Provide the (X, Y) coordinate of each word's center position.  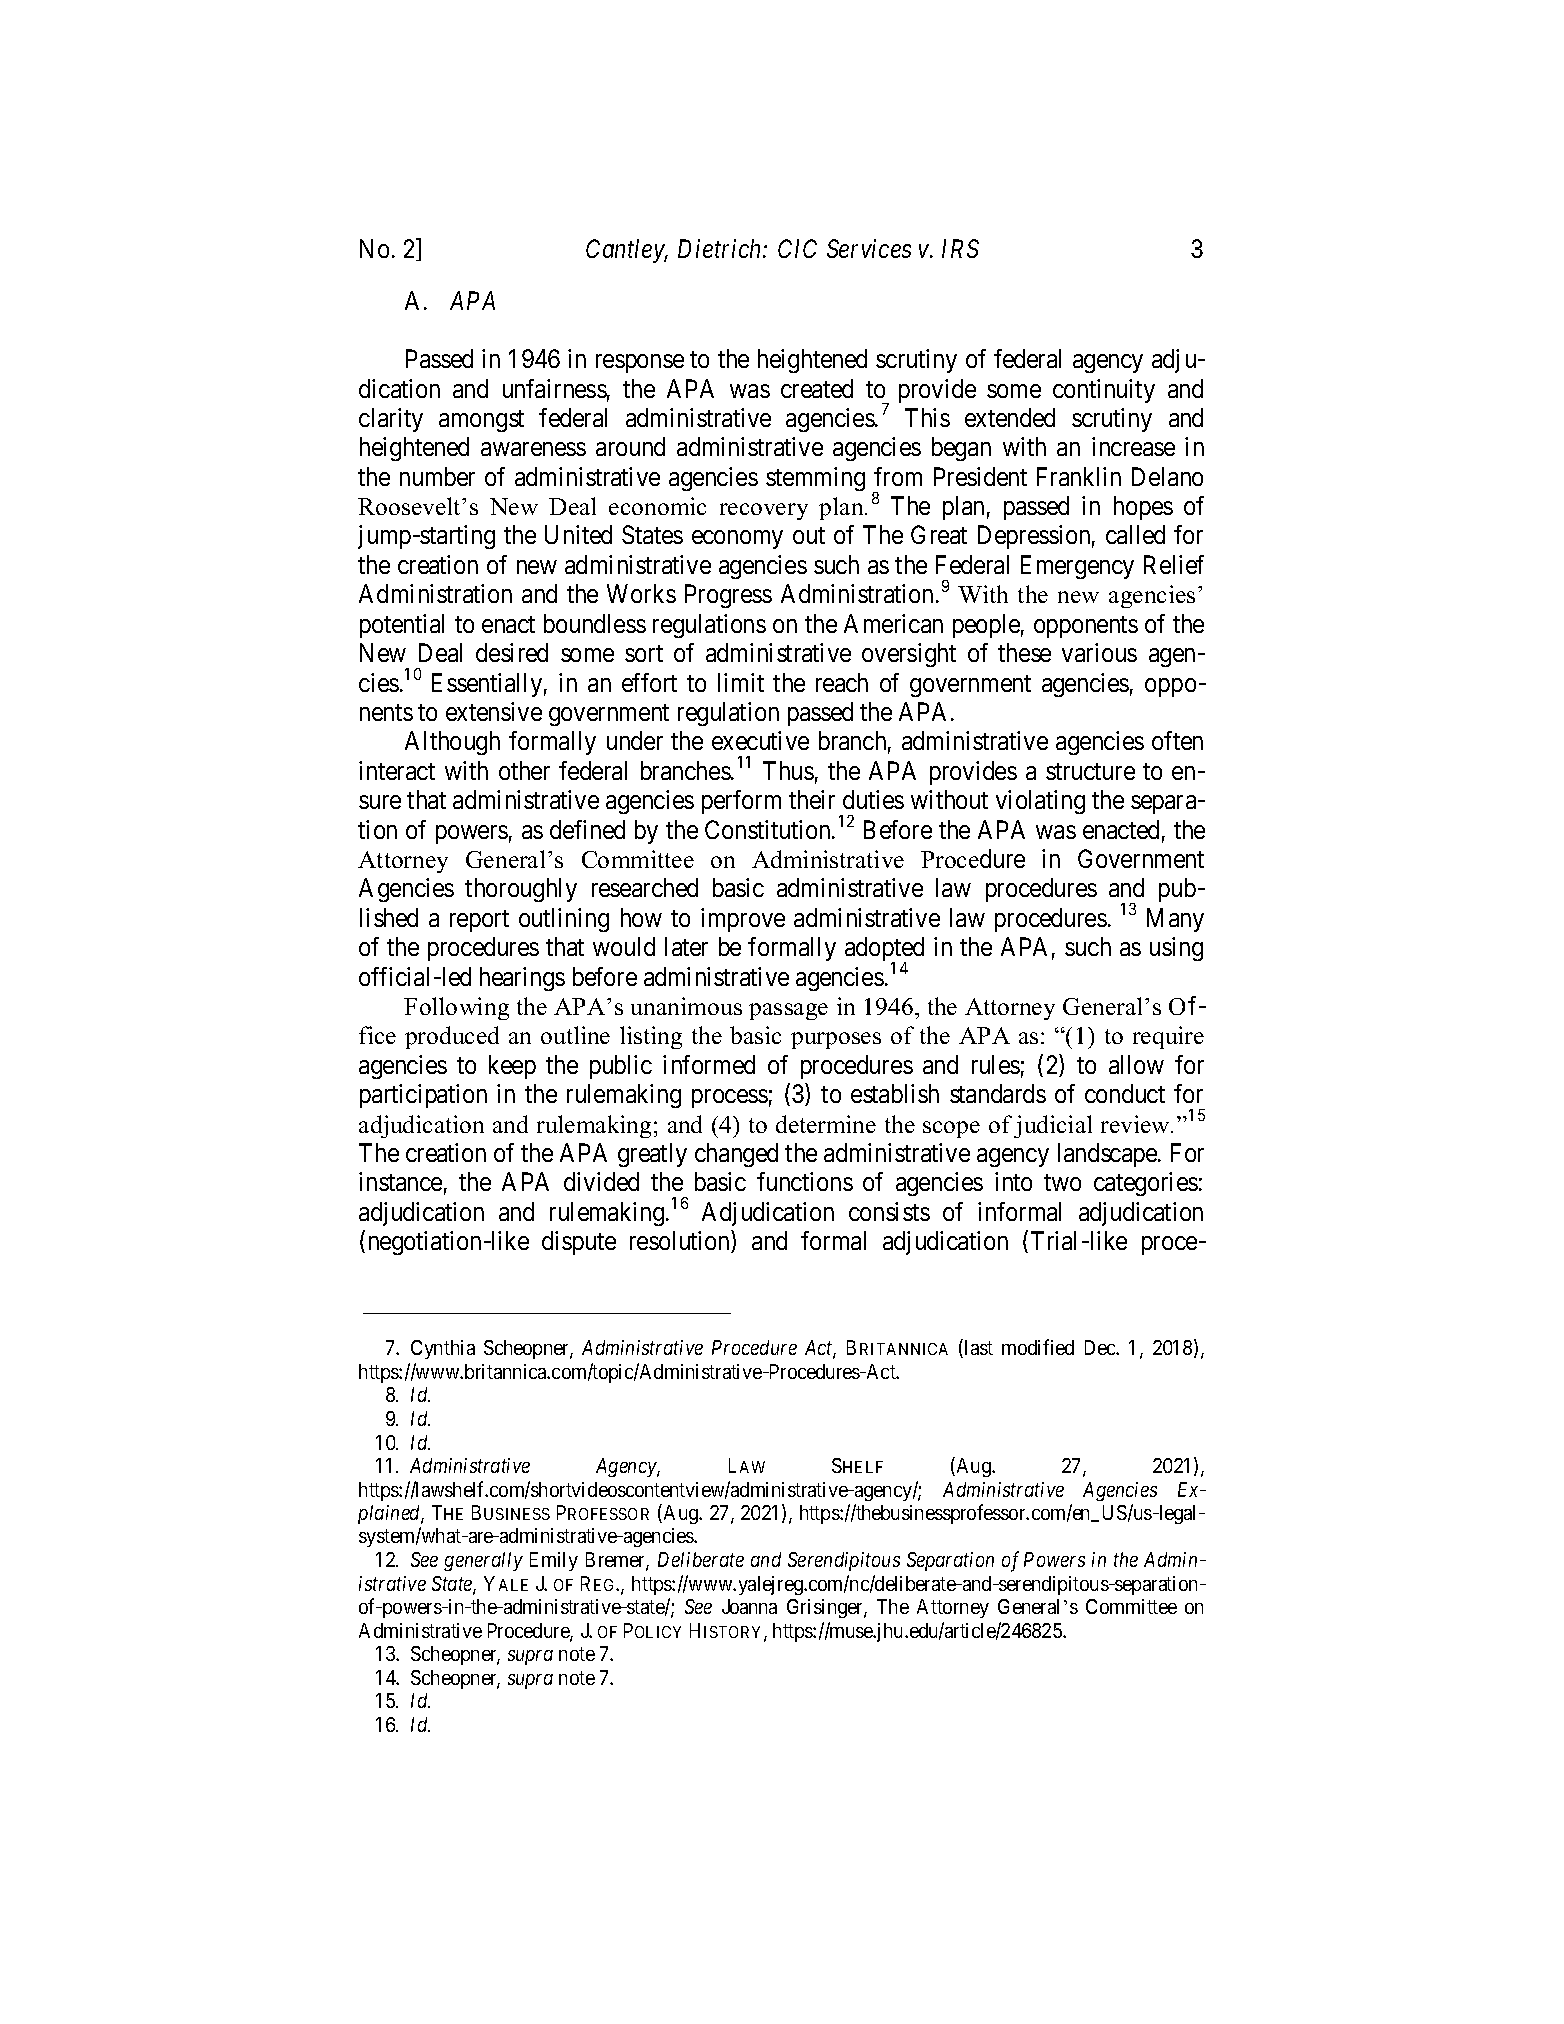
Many (1175, 920)
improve (743, 920)
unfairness (555, 388)
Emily (554, 1561)
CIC (797, 248)
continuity (1104, 391)
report (479, 921)
